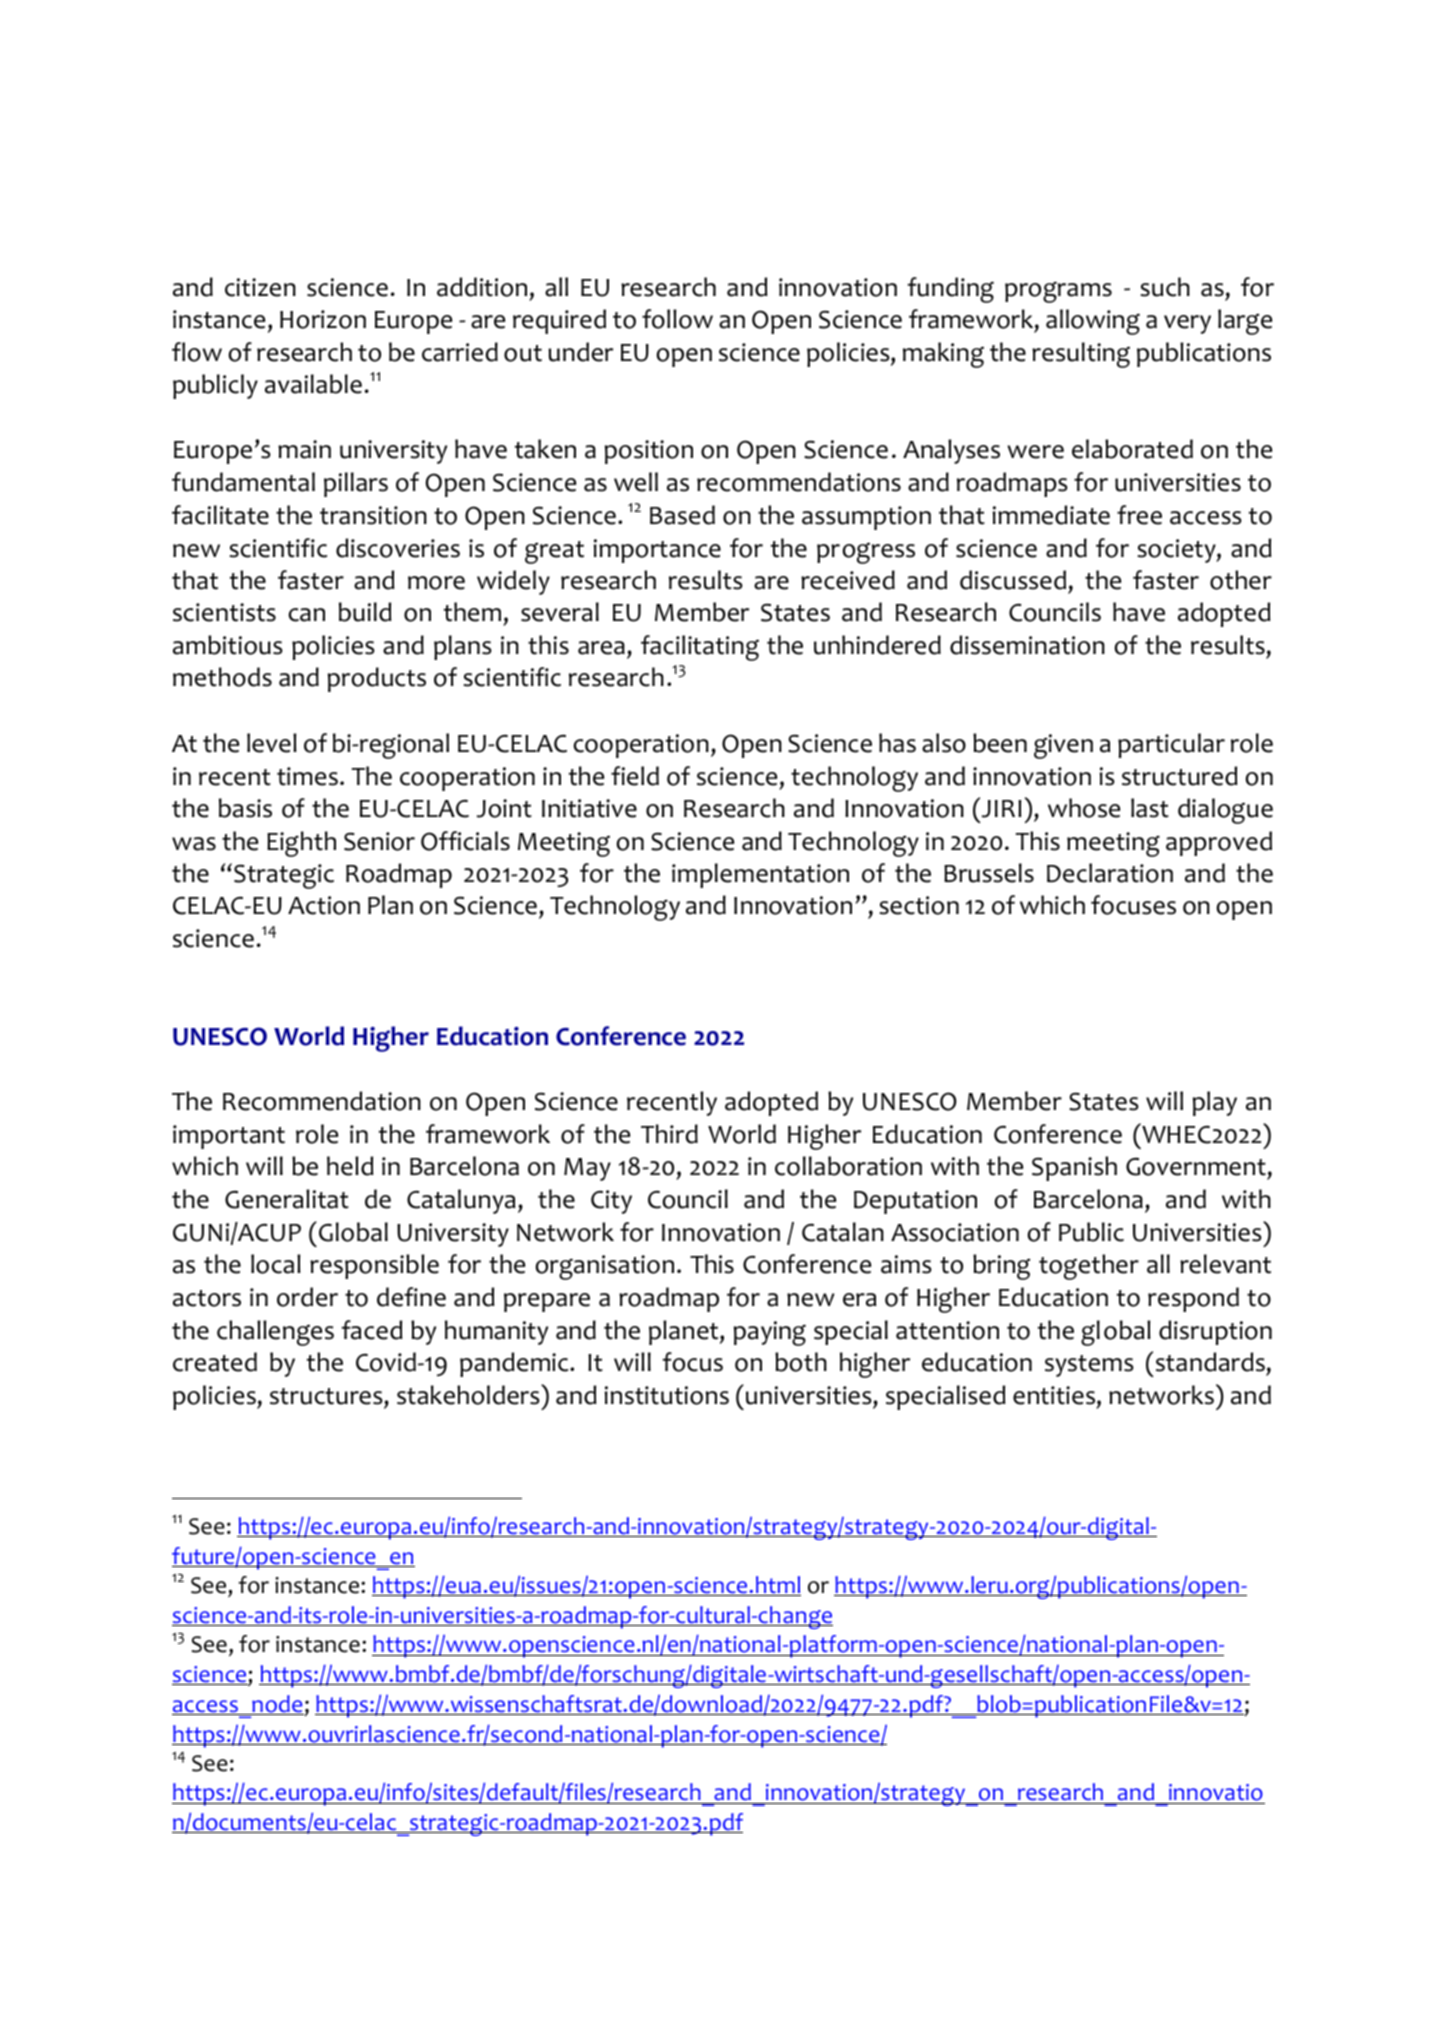  What do you see at coordinates (1089, 1366) in the page?
I see `systems` at bounding box center [1089, 1366].
